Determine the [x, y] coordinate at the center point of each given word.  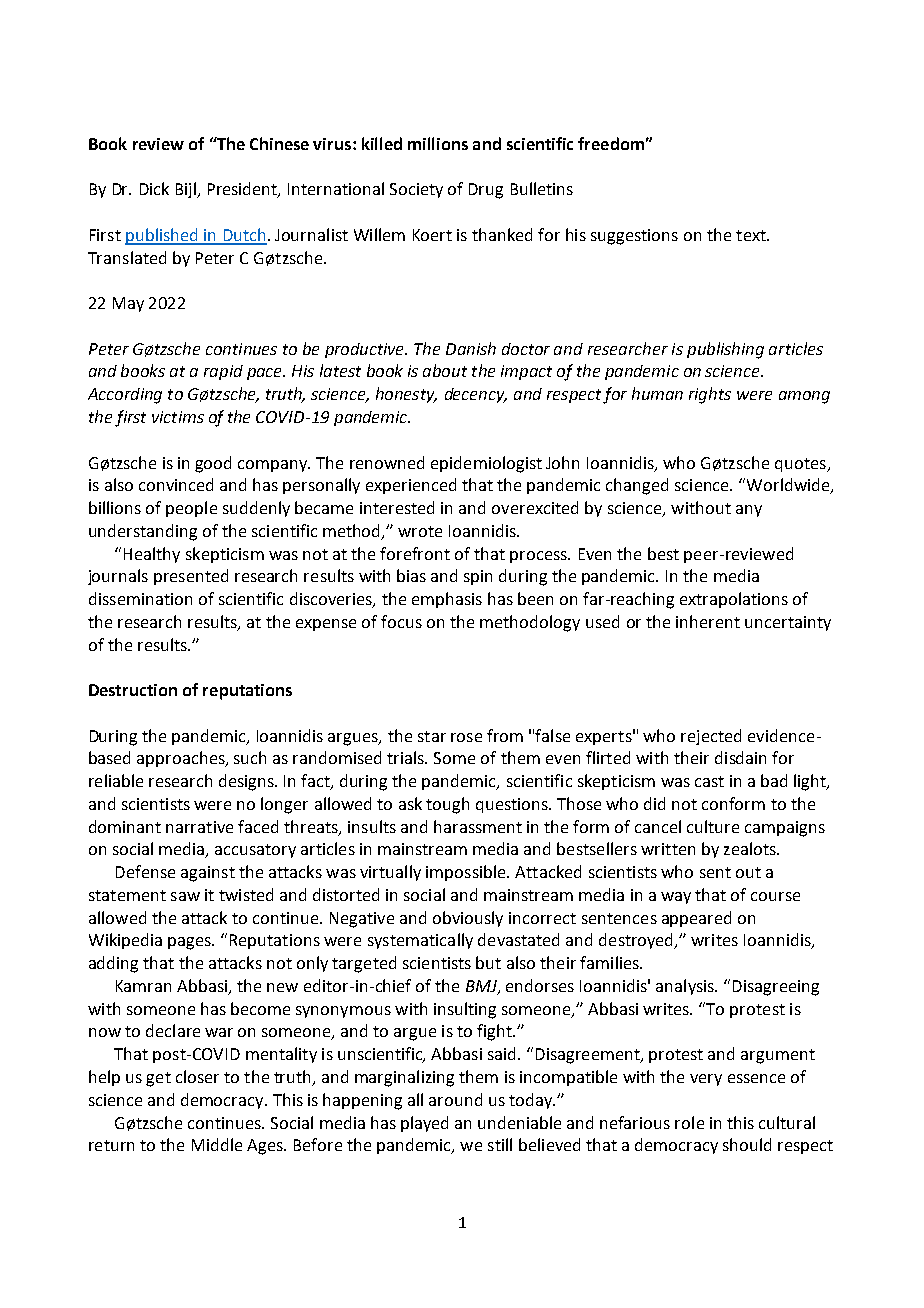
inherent [708, 621]
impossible [467, 873]
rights [710, 395]
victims [178, 417]
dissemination [140, 598]
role [689, 1122]
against [208, 874]
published [162, 236]
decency [476, 395]
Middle [217, 1144]
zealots [751, 848]
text [752, 235]
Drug [486, 191]
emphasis [447, 600]
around [455, 1099]
